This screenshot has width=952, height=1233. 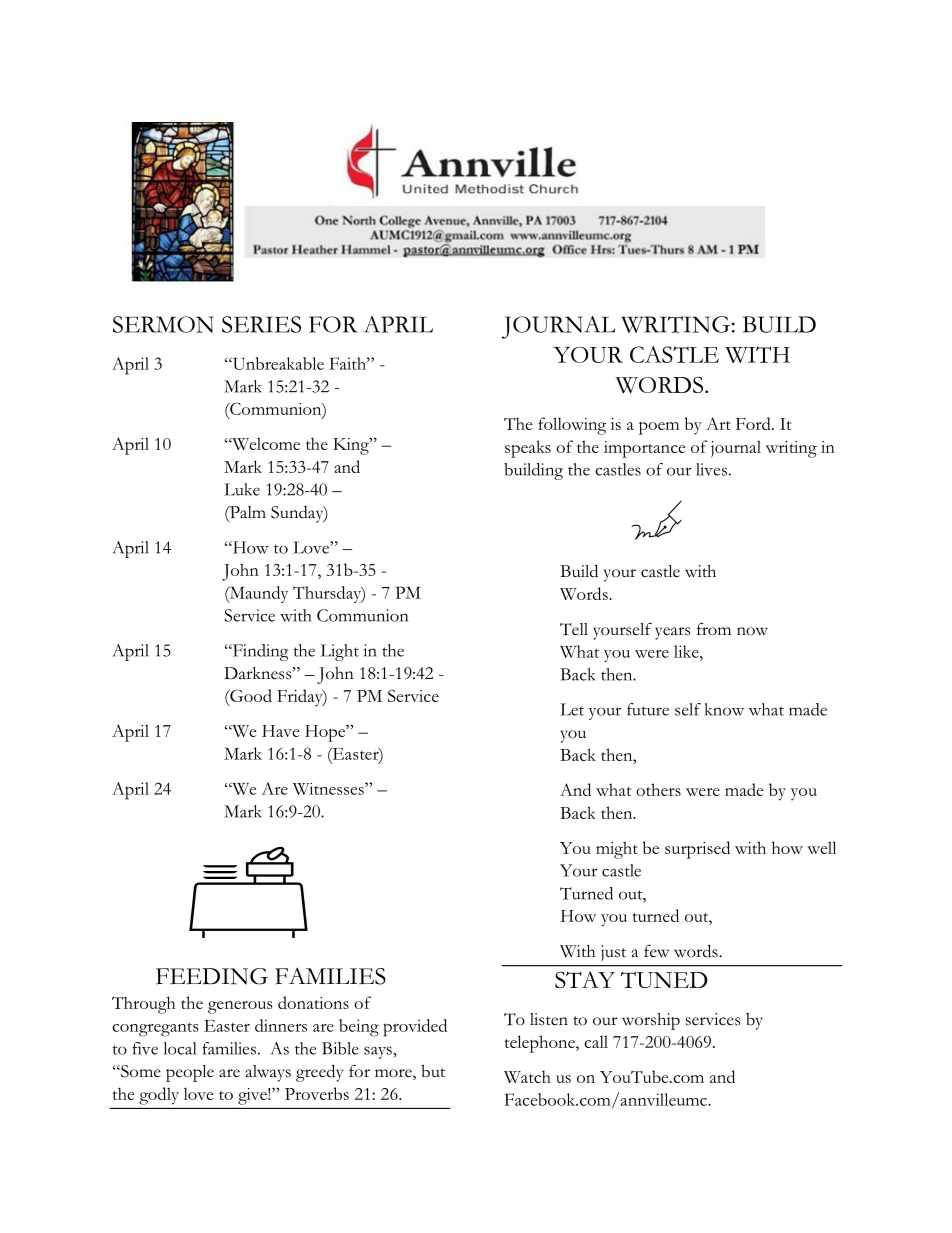 I want to click on Witnesses, so click(x=329, y=789).
